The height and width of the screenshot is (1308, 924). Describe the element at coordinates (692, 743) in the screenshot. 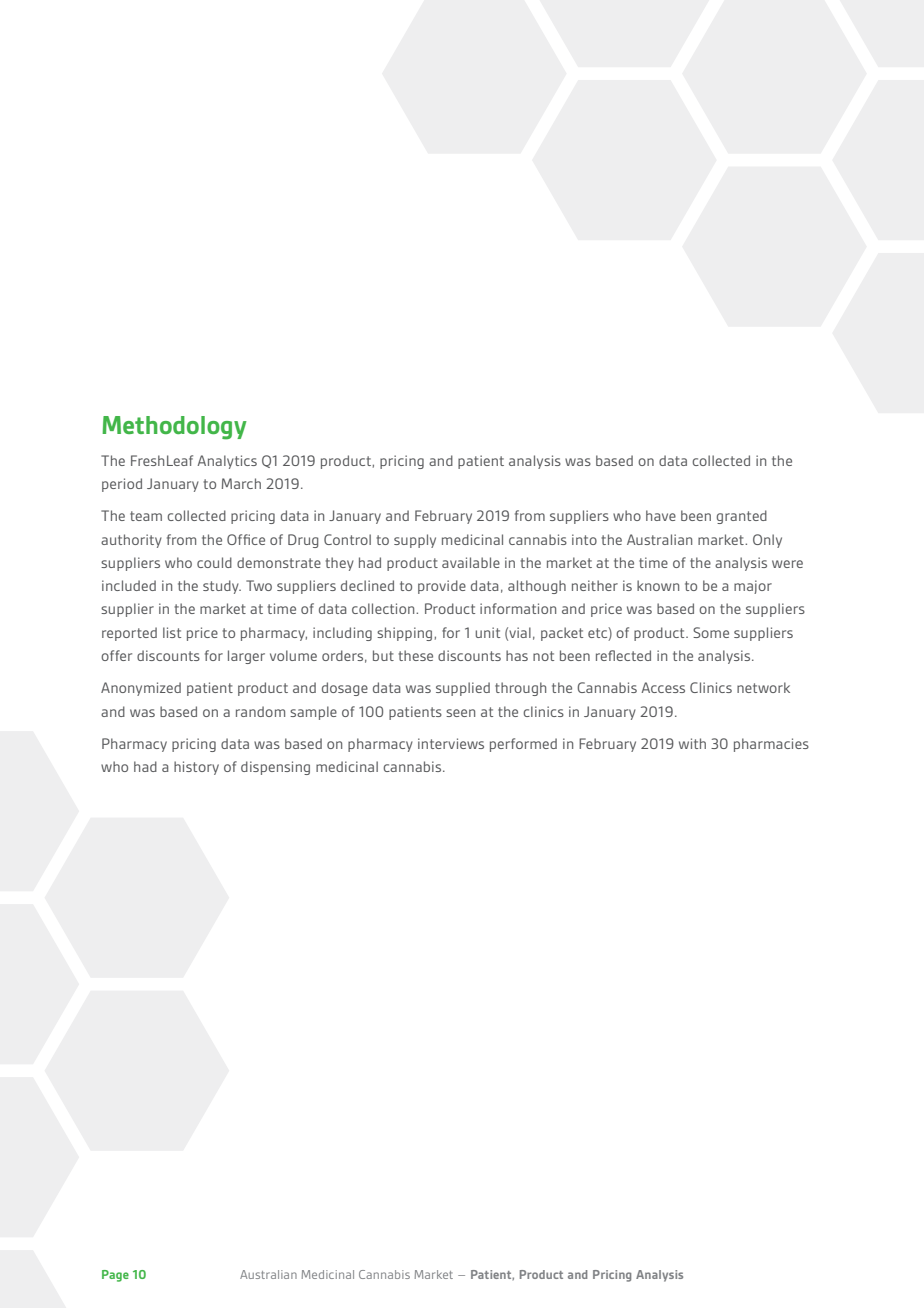

I see `with` at that location.
